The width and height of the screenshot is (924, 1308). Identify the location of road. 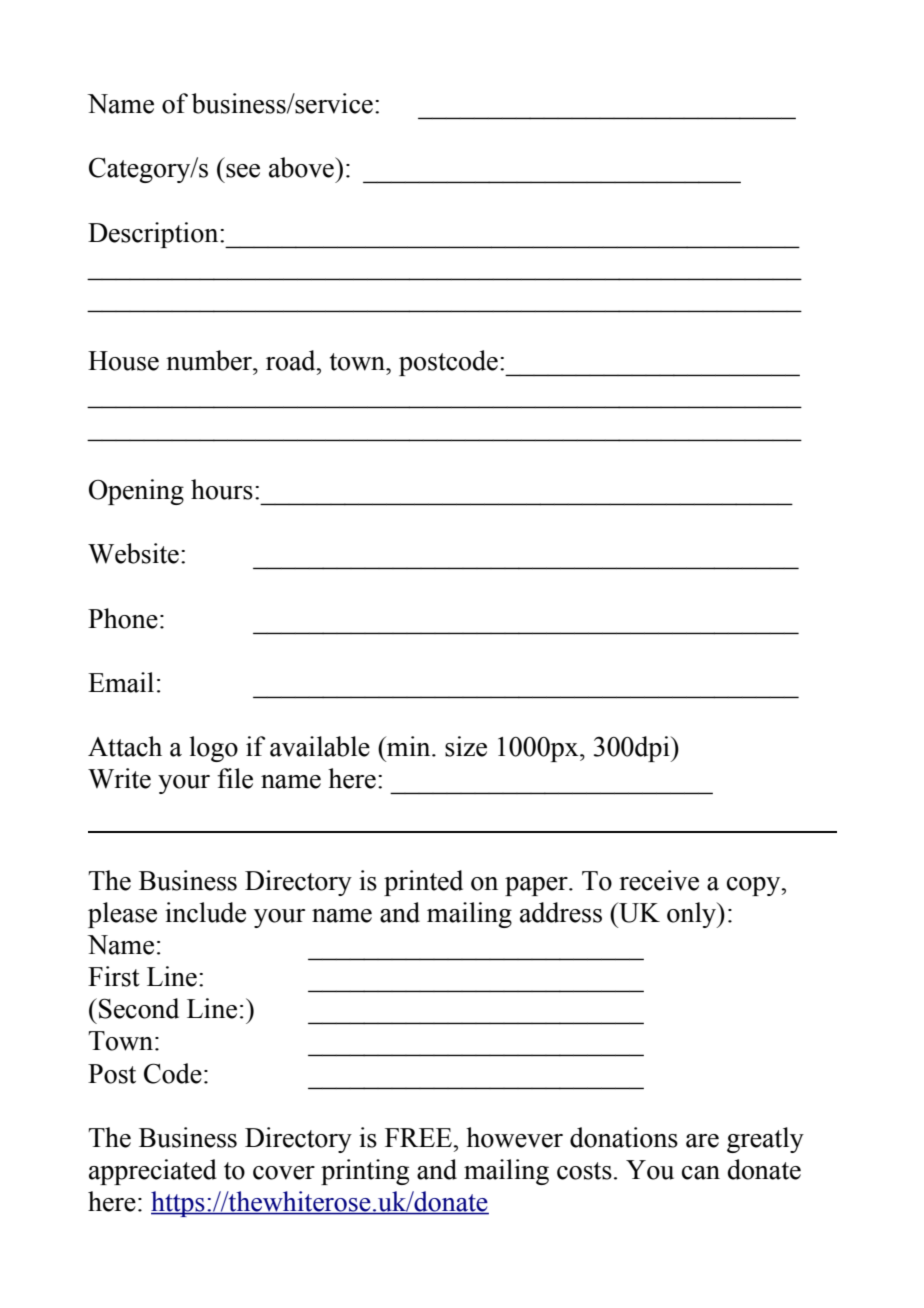
(292, 360).
